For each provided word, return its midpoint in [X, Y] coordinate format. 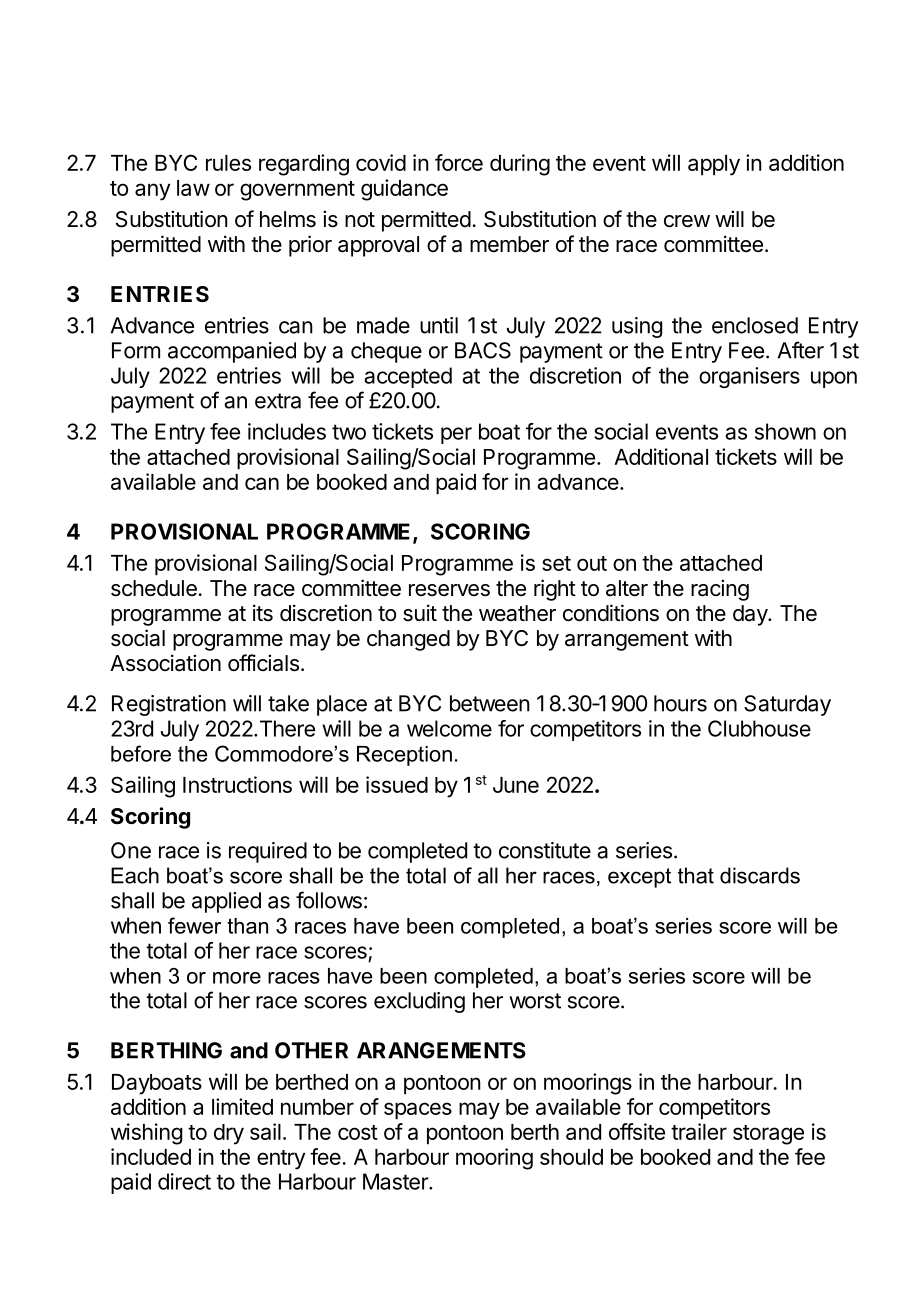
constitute [545, 850]
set [556, 563]
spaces [418, 1111]
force [459, 162]
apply [714, 165]
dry [229, 1134]
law [193, 188]
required [268, 852]
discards [760, 875]
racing [720, 590]
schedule [154, 588]
